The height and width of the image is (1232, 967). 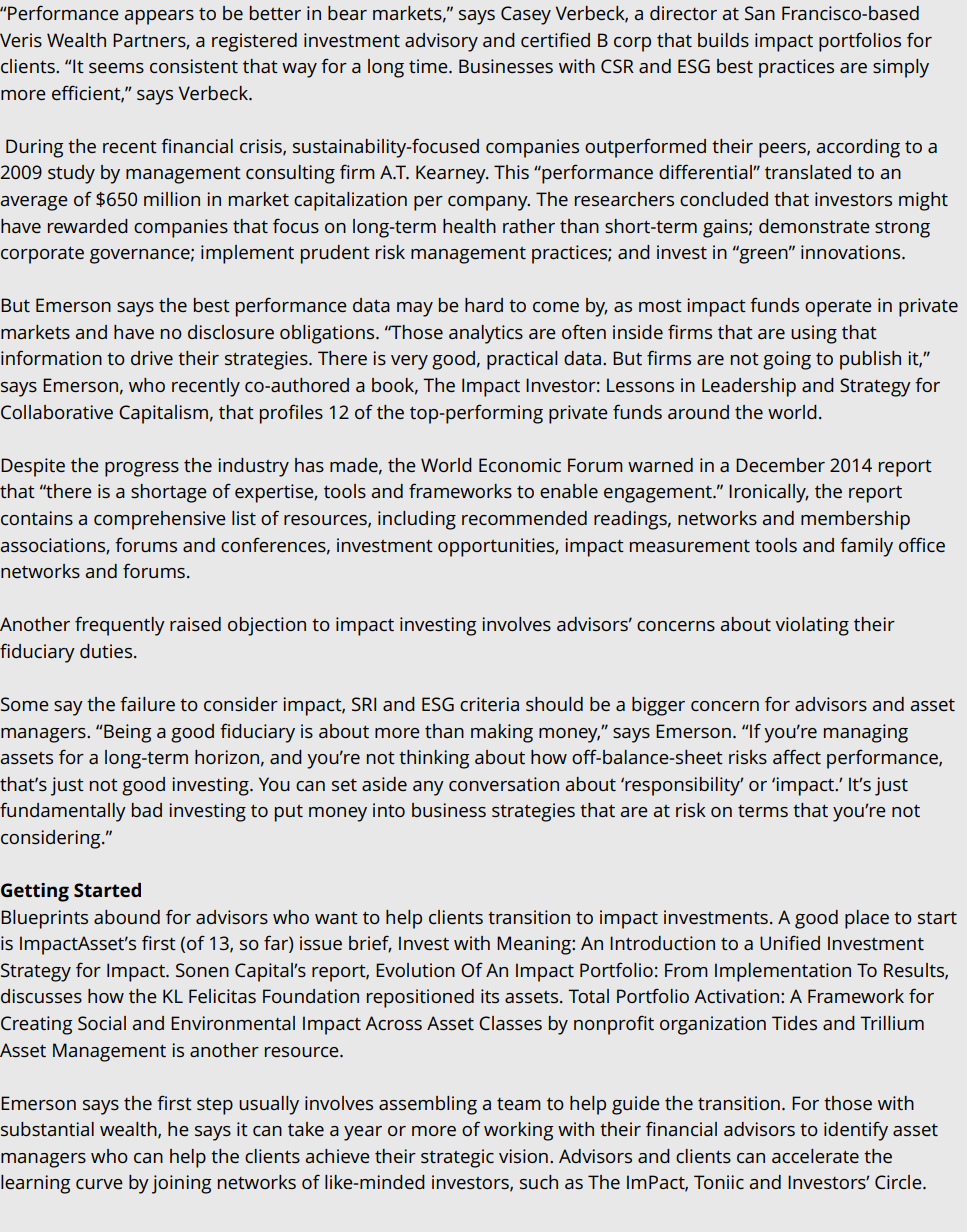 I want to click on seems, so click(x=116, y=68).
